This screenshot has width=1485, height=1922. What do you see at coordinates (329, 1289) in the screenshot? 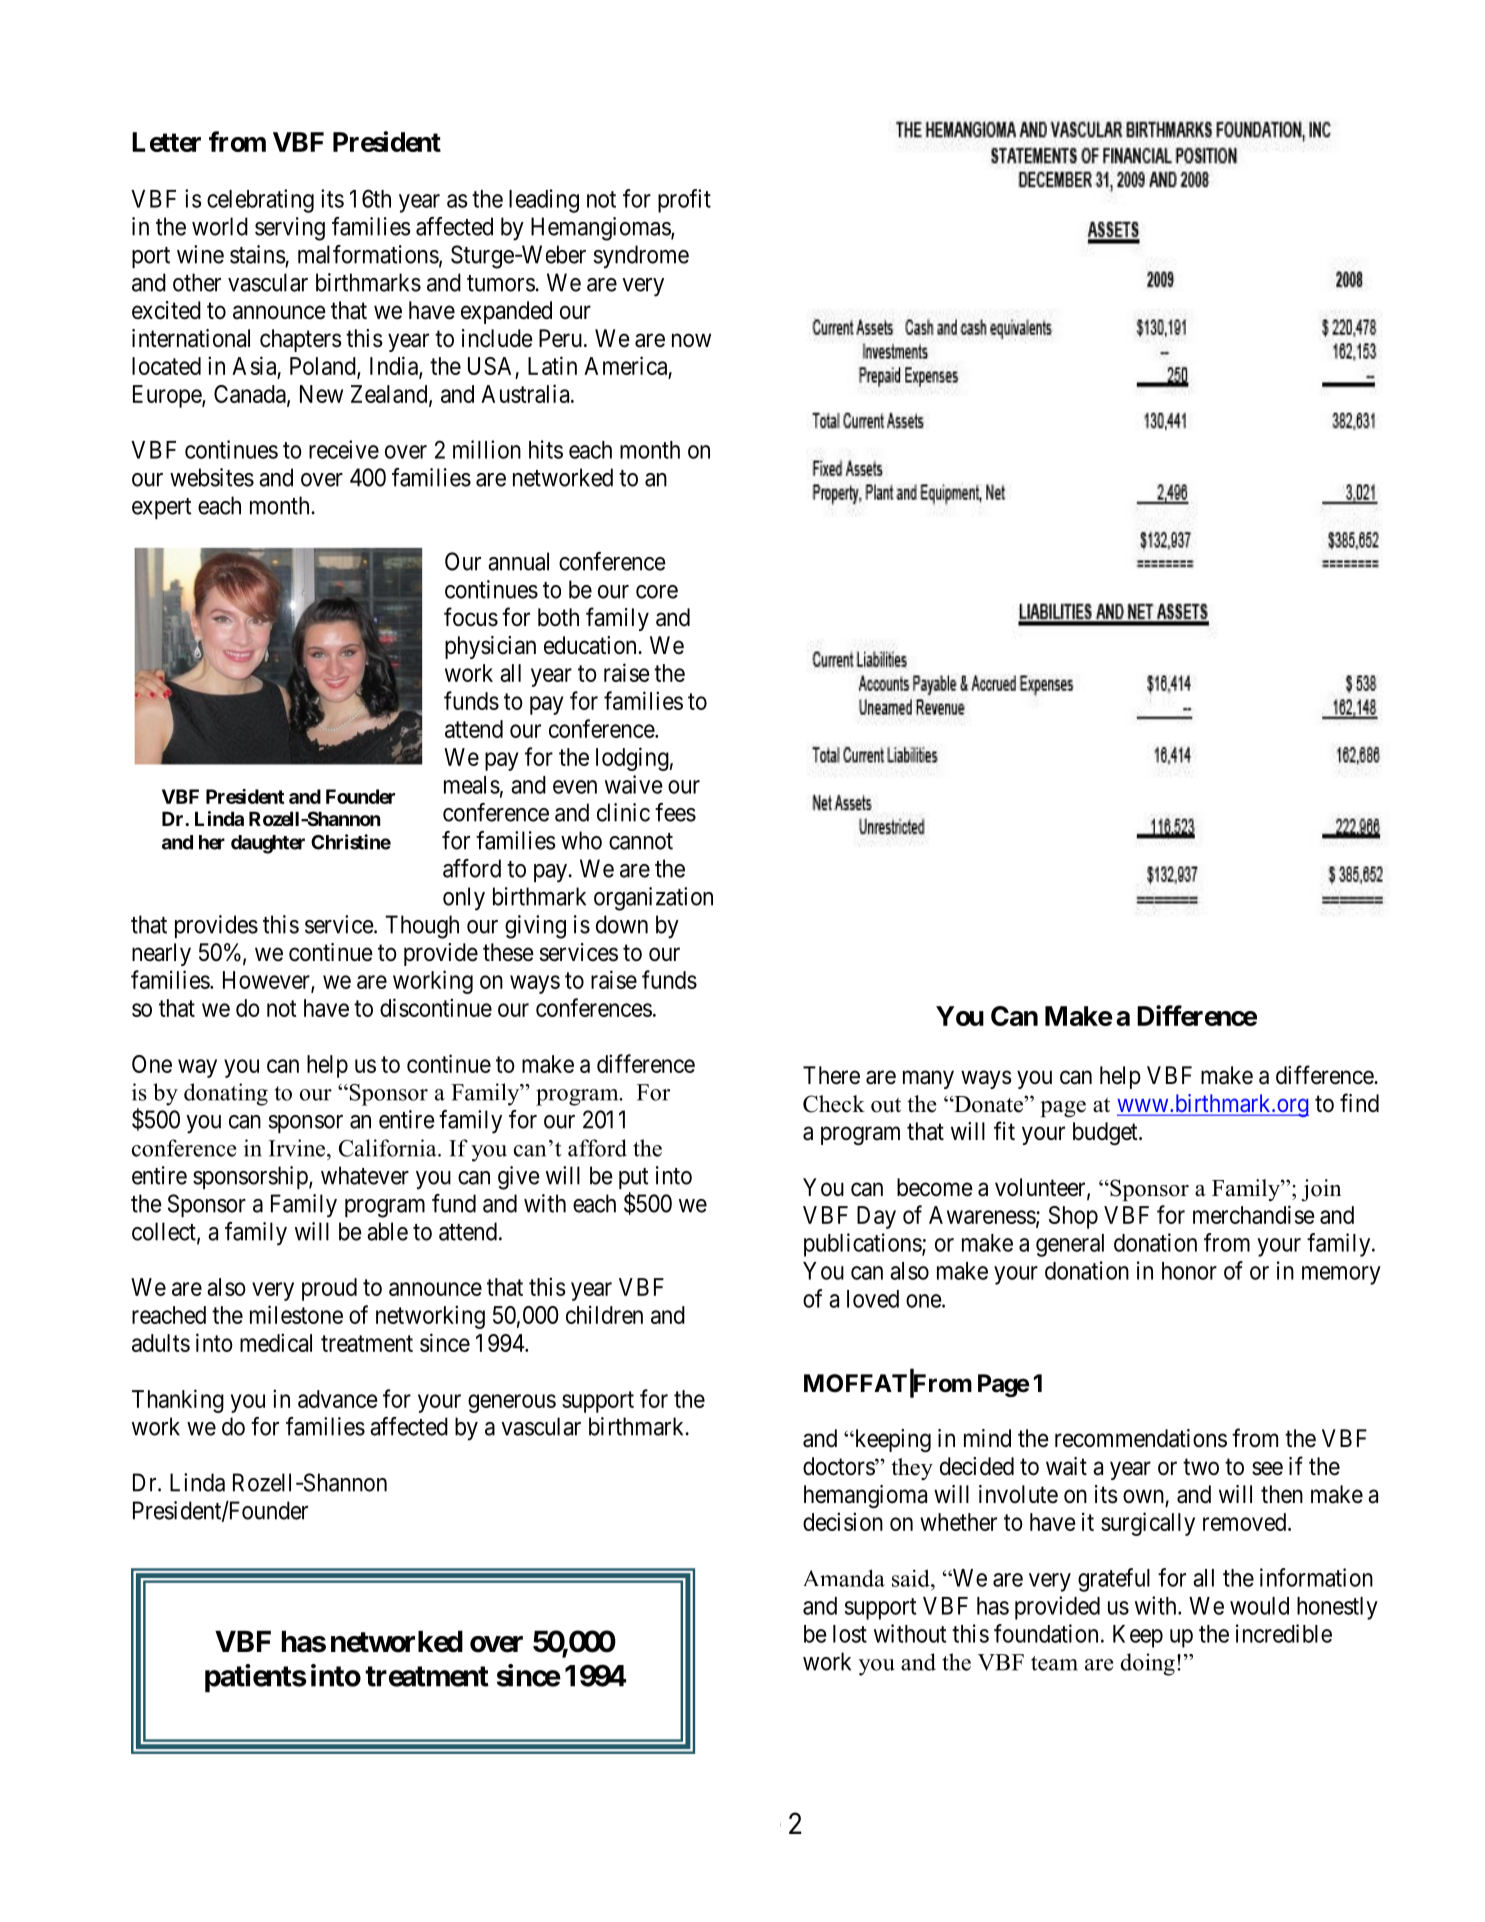
I see `proud` at bounding box center [329, 1289].
